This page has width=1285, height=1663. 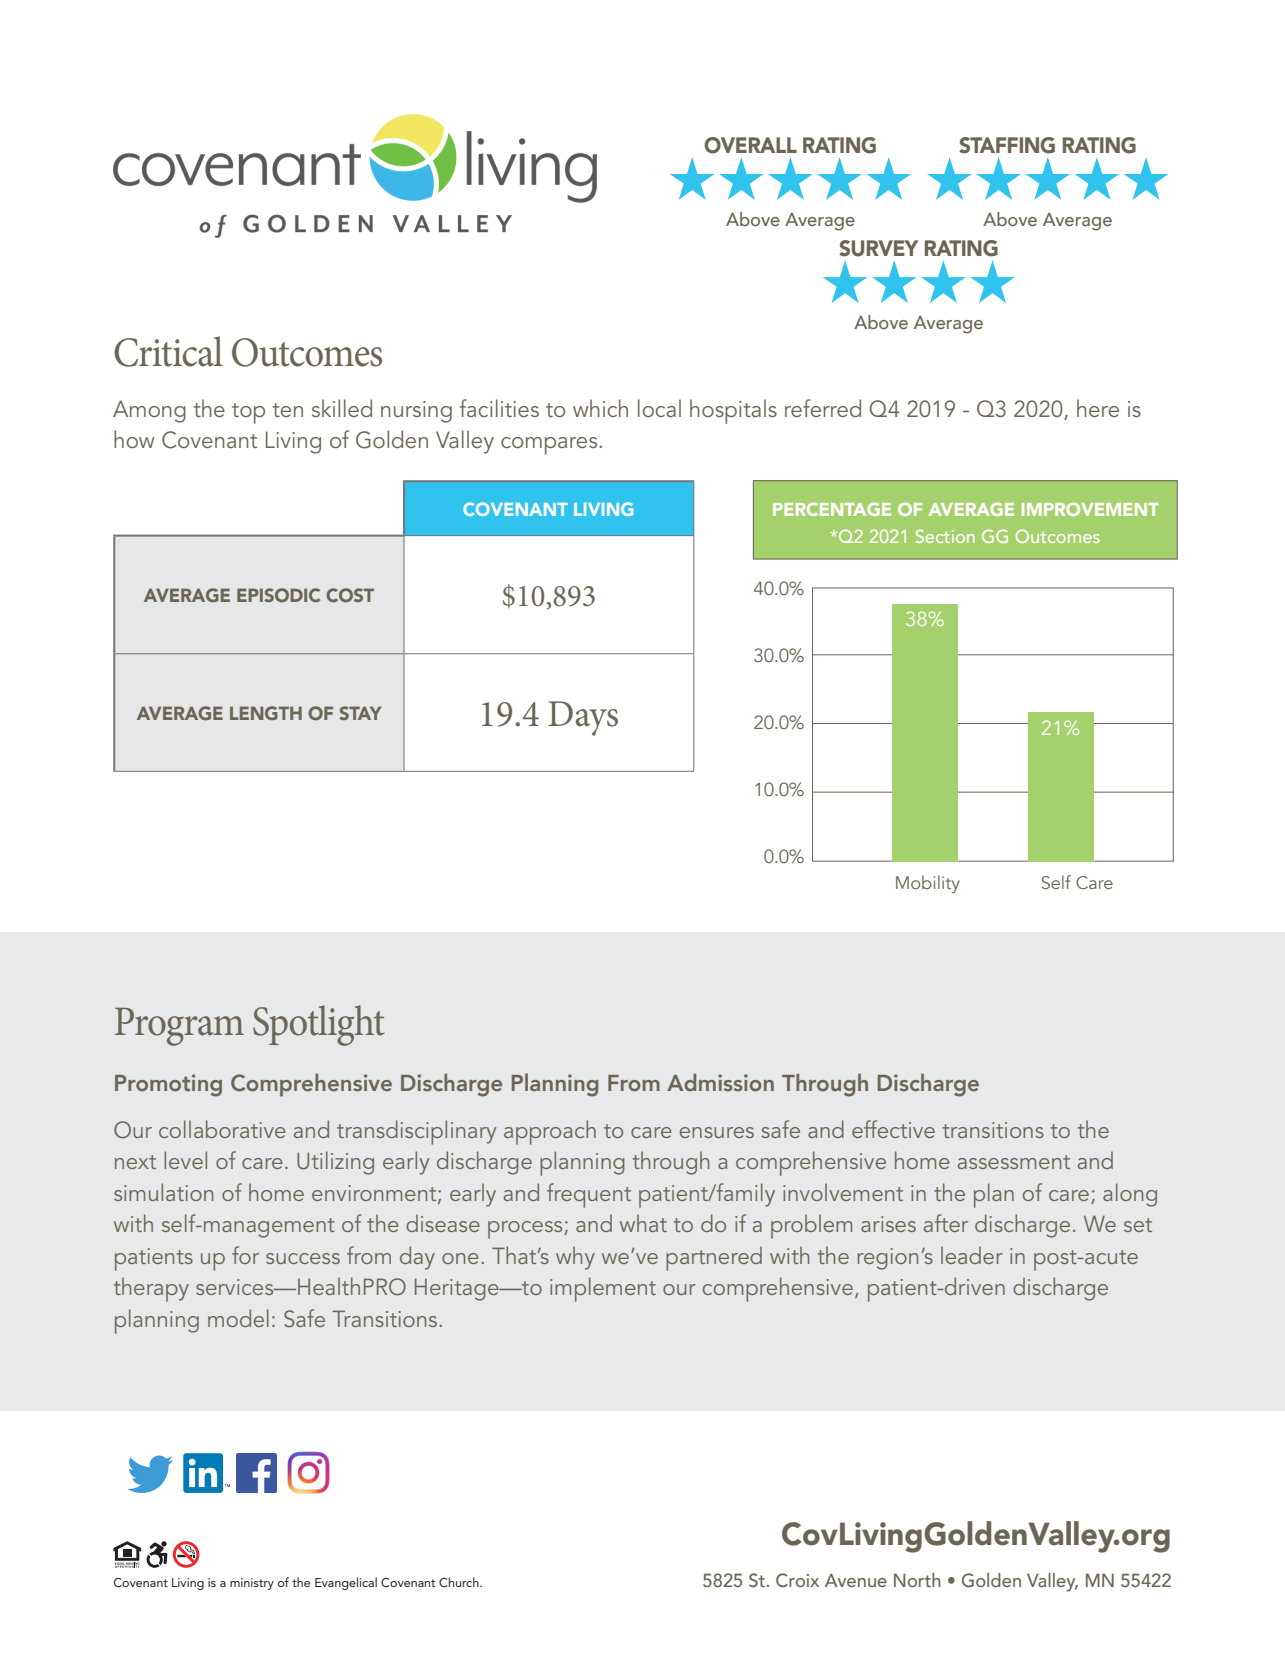 I want to click on North, so click(x=917, y=1580).
